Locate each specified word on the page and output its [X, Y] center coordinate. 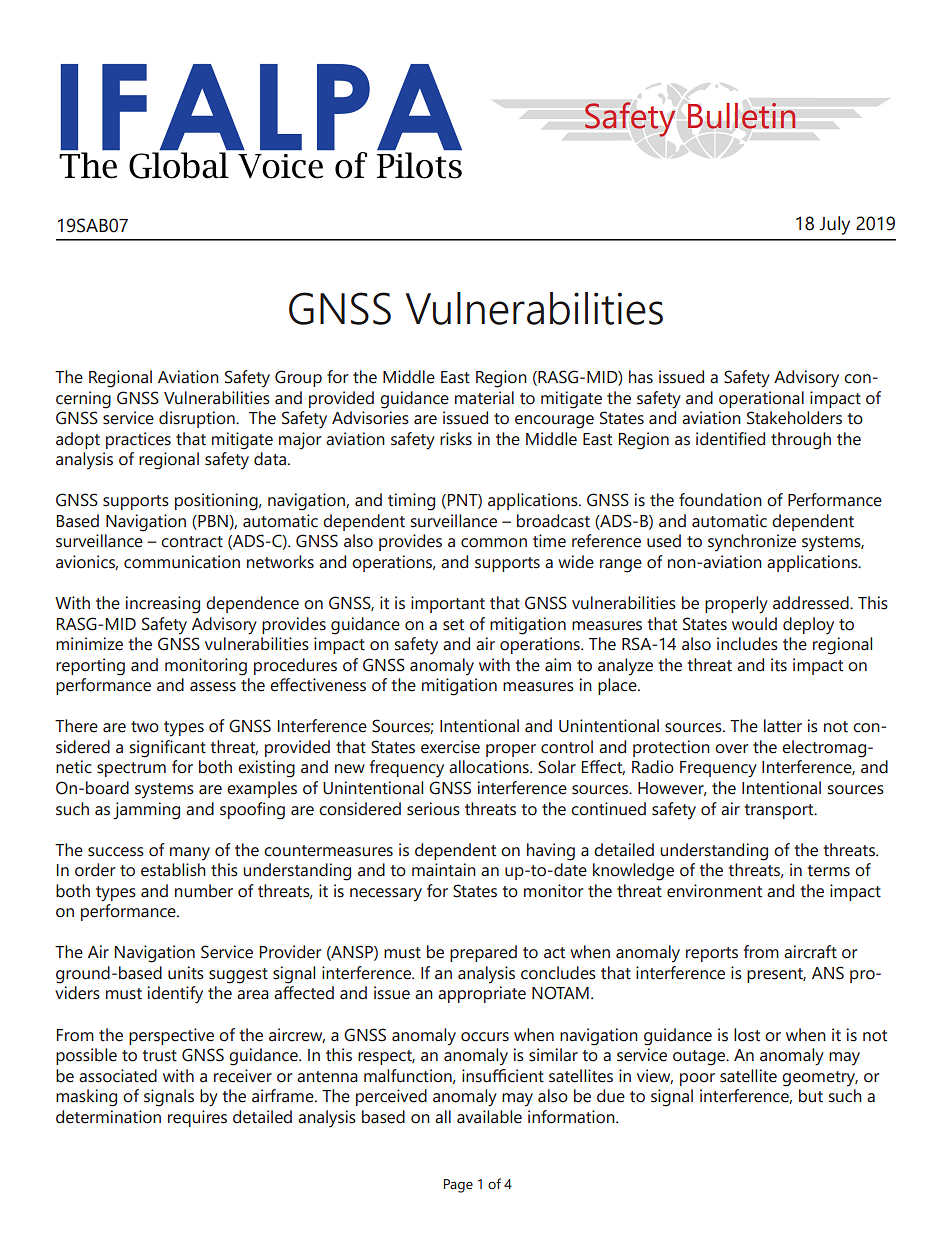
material [484, 398]
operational [761, 399]
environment [714, 891]
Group [298, 378]
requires [197, 1118]
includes [747, 644]
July [834, 225]
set [453, 625]
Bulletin [741, 116]
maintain [444, 870]
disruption [198, 419]
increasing [163, 605]
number [204, 891]
